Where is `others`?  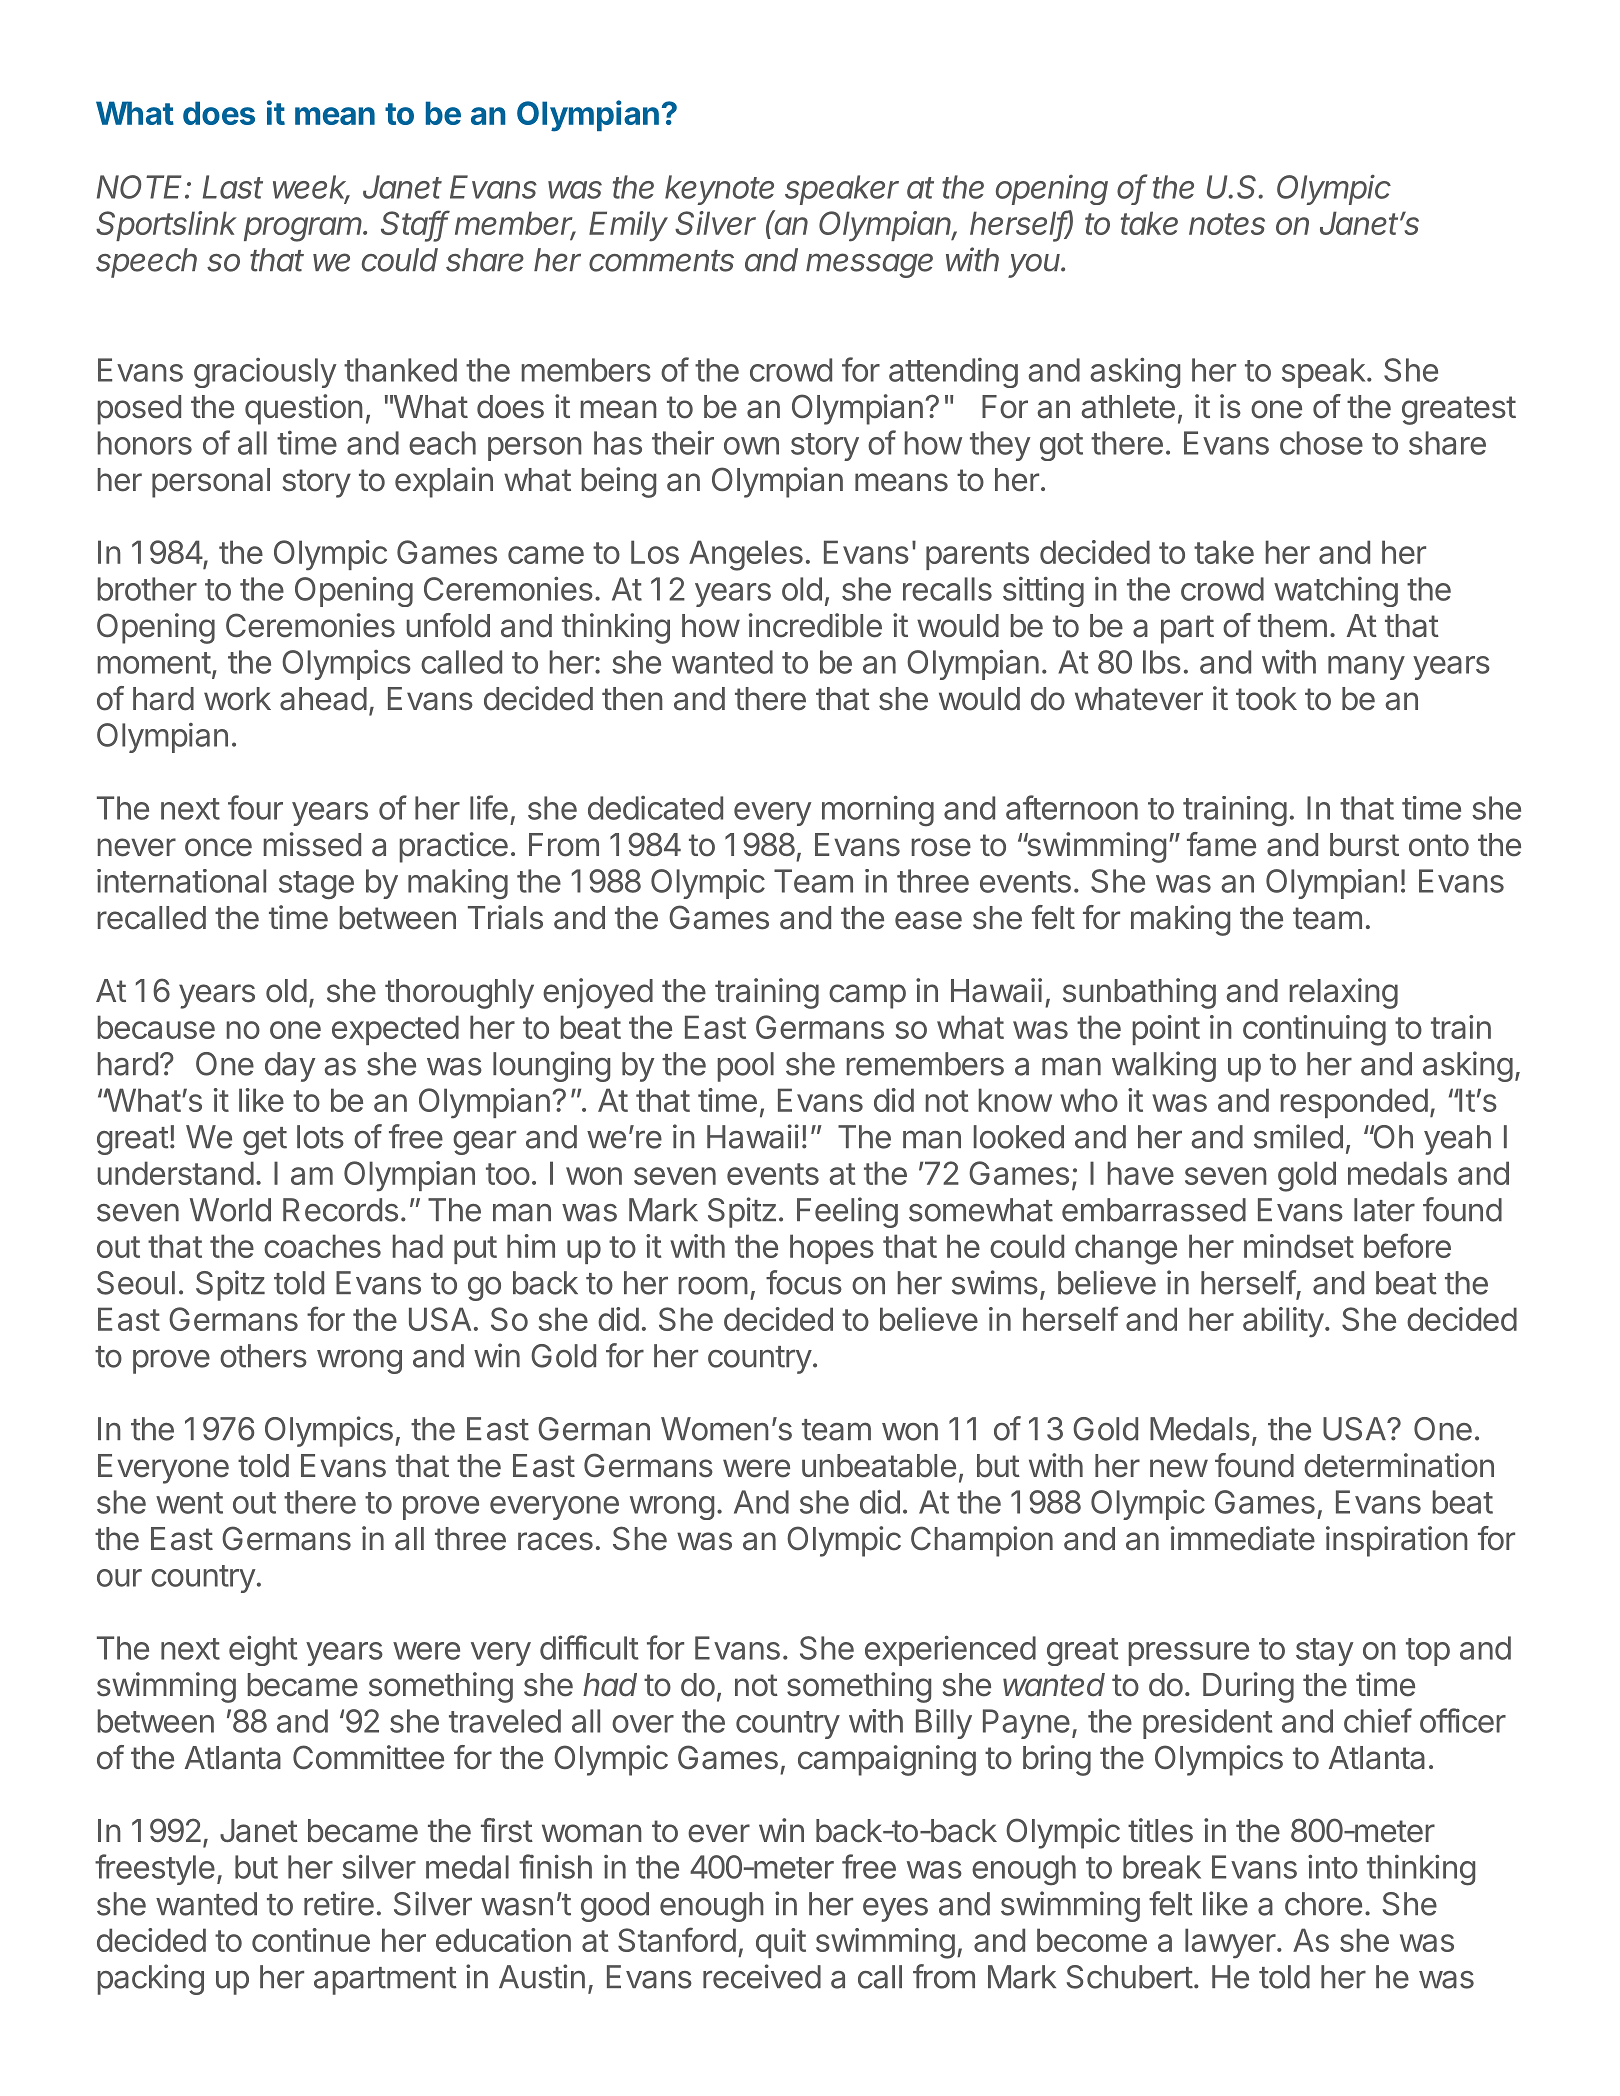
others is located at coordinates (263, 1356).
